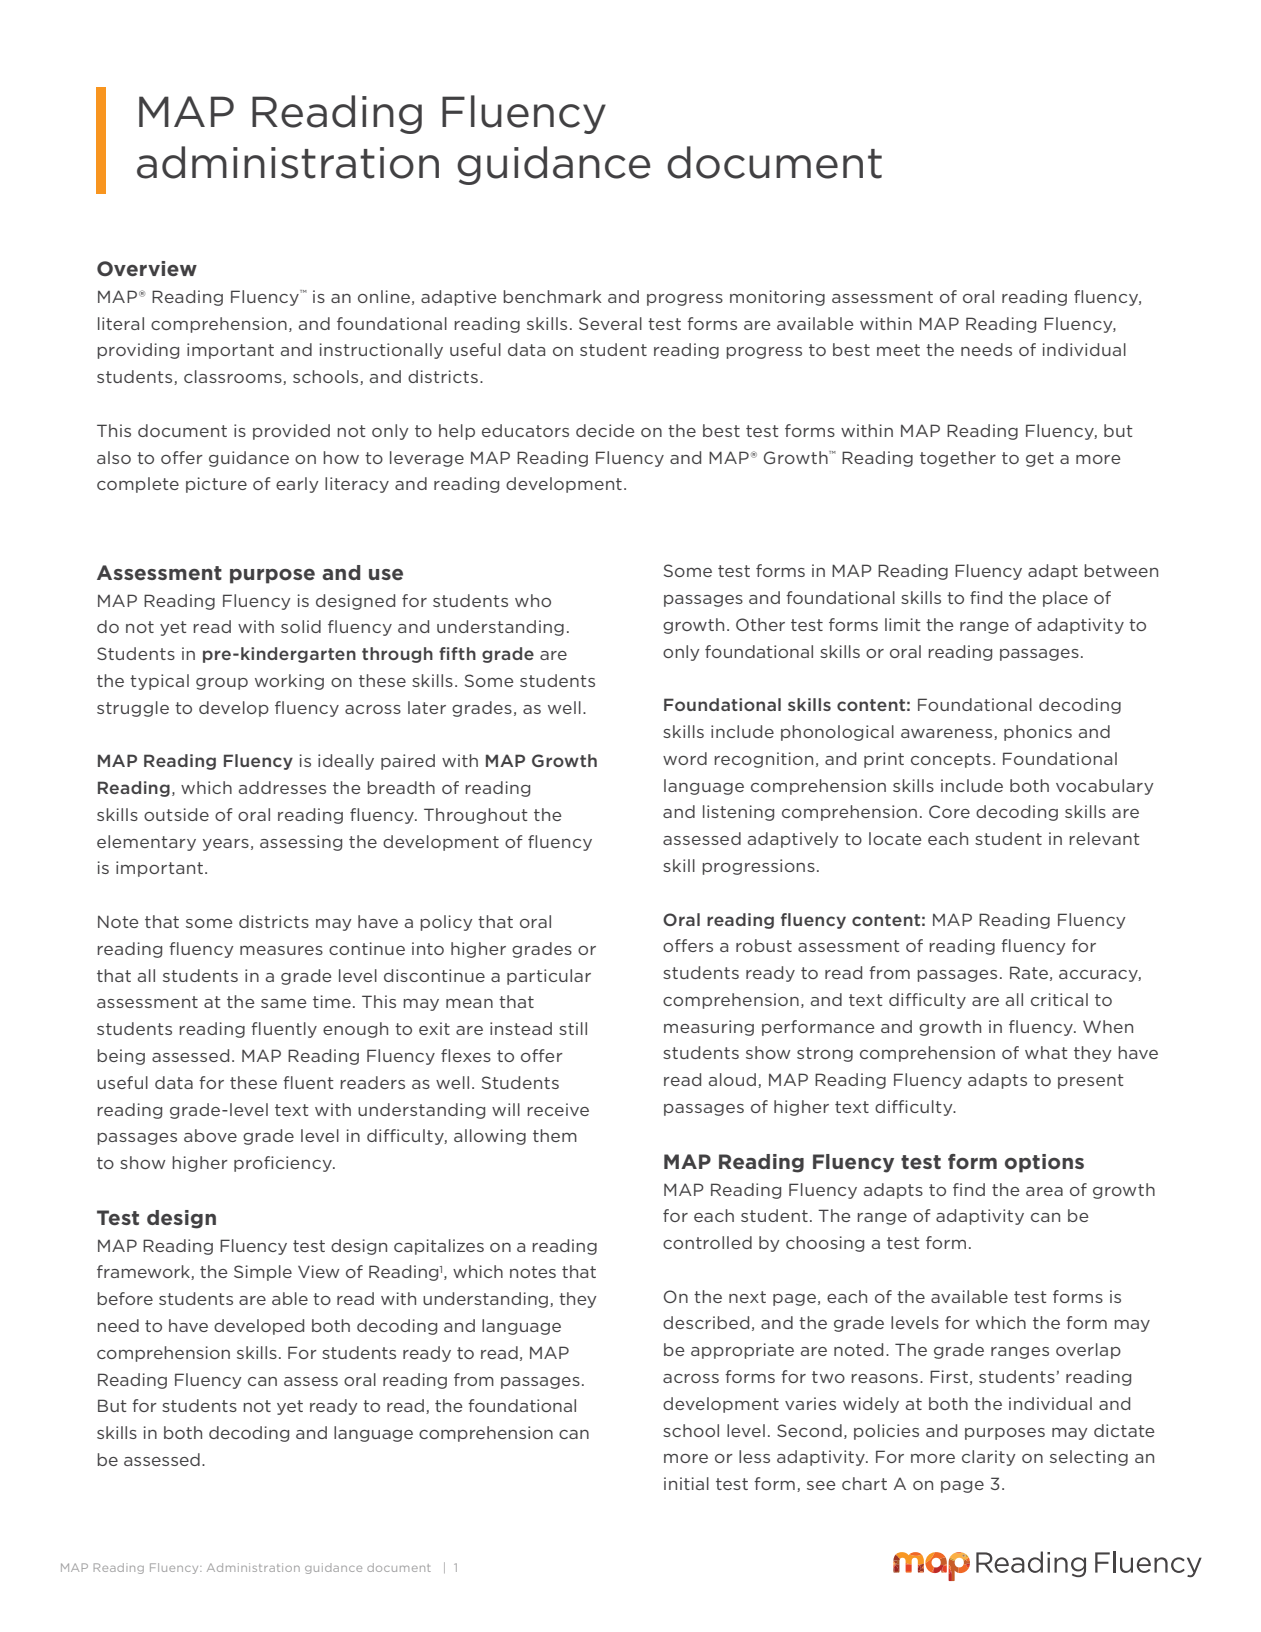 The height and width of the image is (1632, 1261). Describe the element at coordinates (226, 845) in the image. I see `years` at that location.
